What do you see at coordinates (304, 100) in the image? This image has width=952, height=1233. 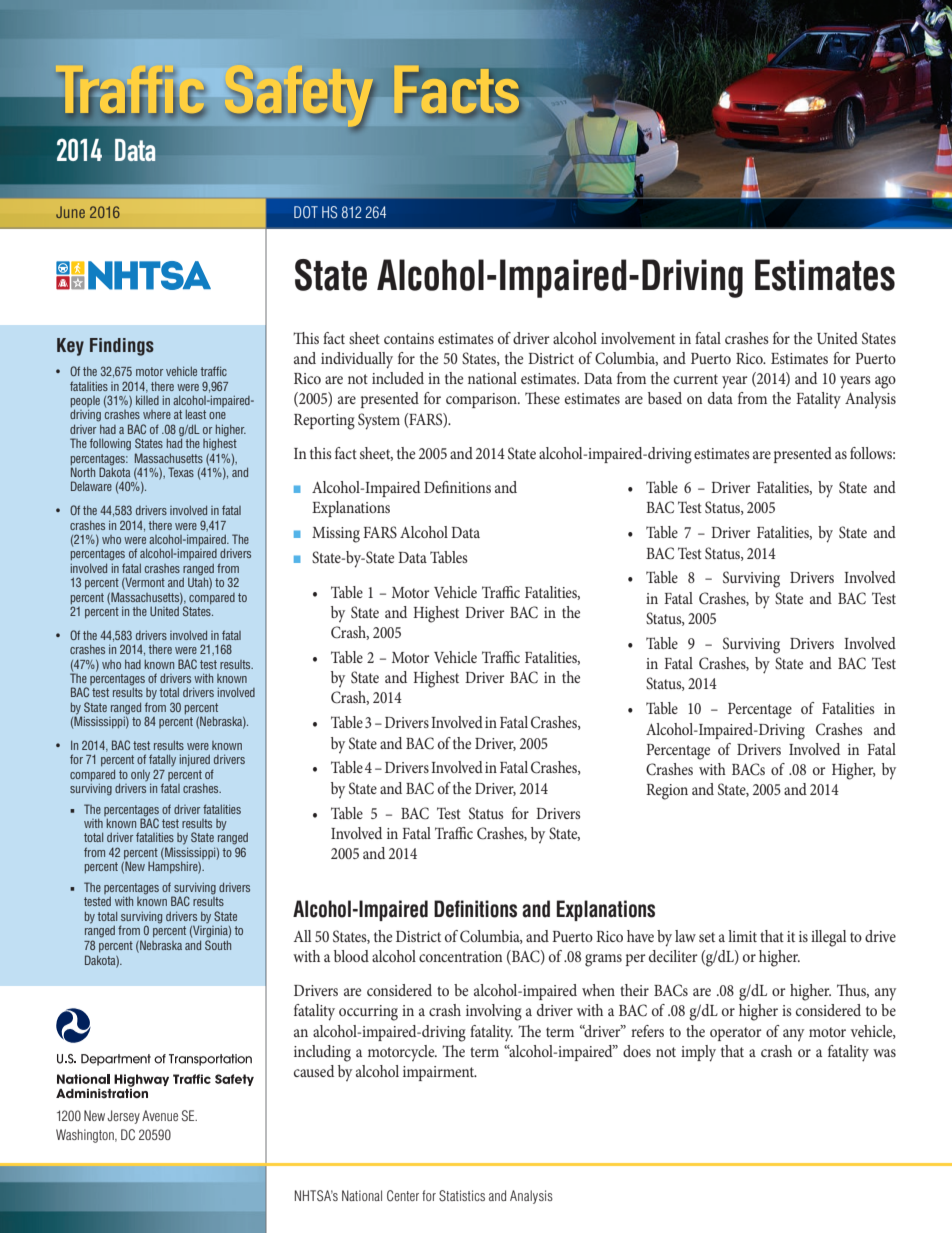 I see `Safety` at bounding box center [304, 100].
